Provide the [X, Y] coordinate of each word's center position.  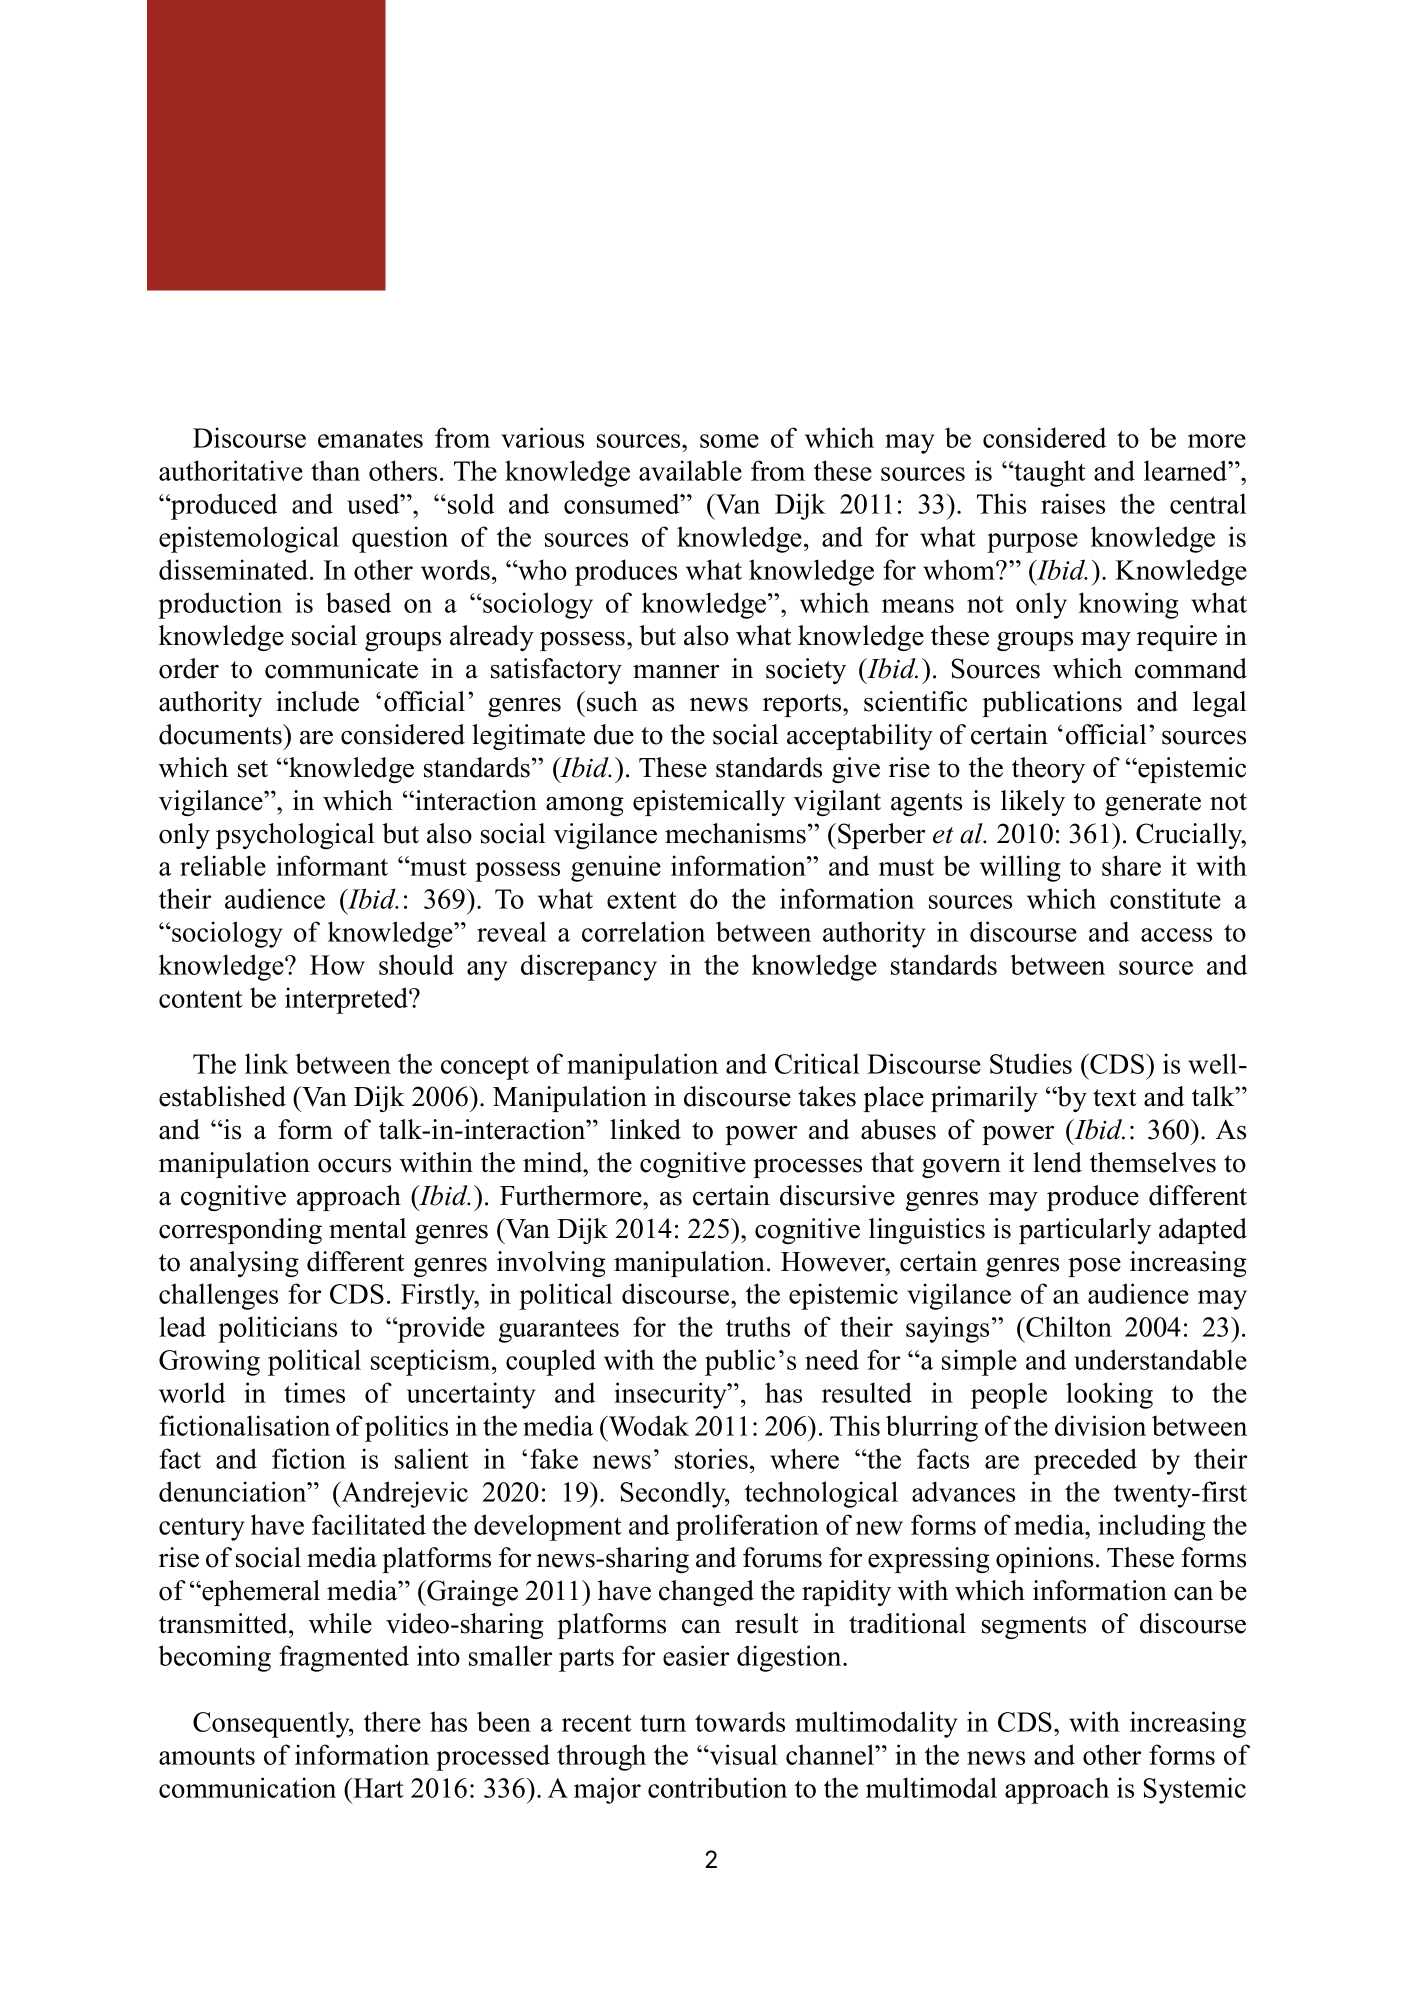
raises [1073, 503]
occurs [354, 1166]
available [690, 470]
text [1115, 1098]
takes [827, 1096]
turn [663, 1723]
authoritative [231, 470]
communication [247, 1787]
